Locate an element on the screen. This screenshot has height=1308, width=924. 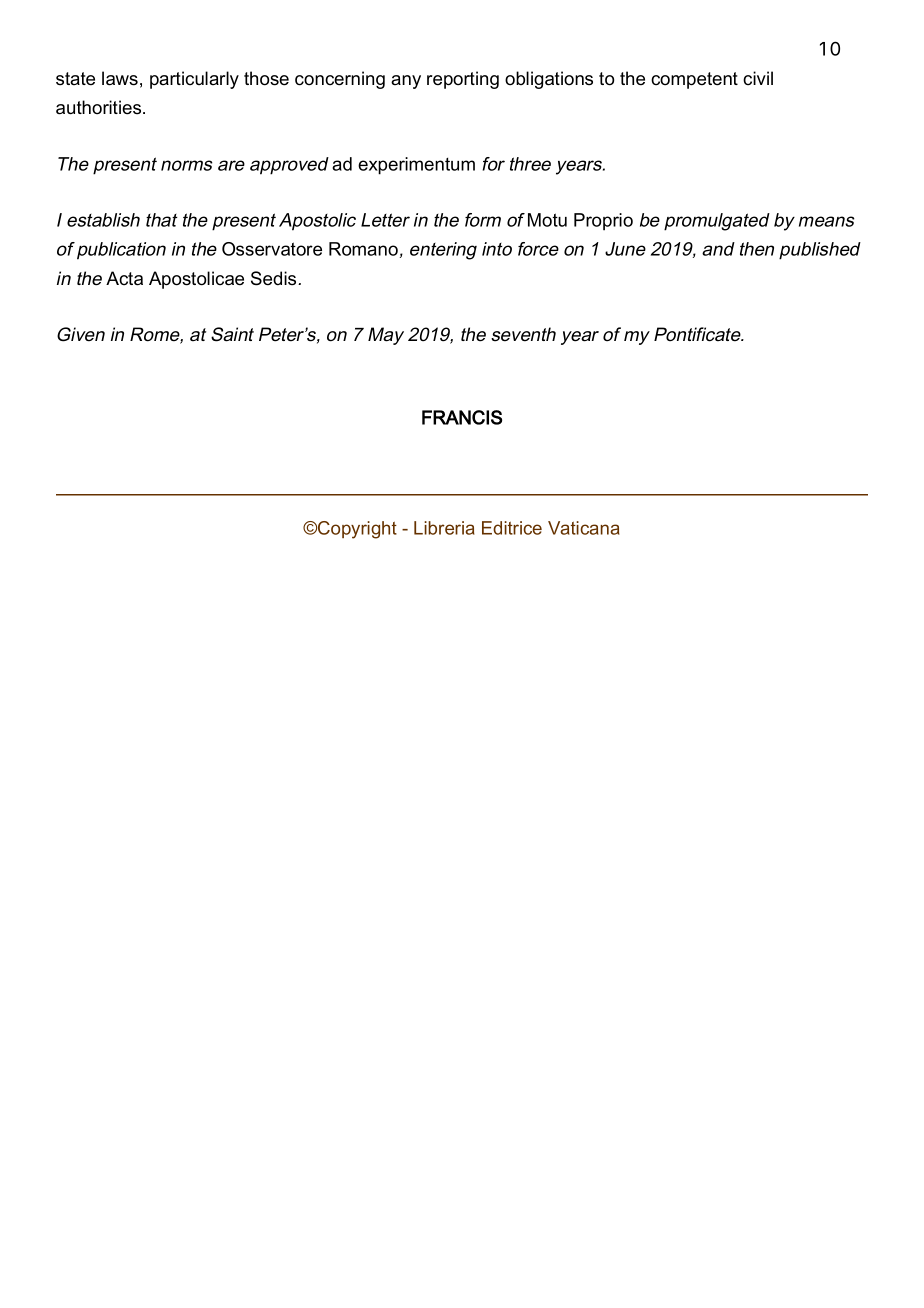
Romano is located at coordinates (363, 249).
